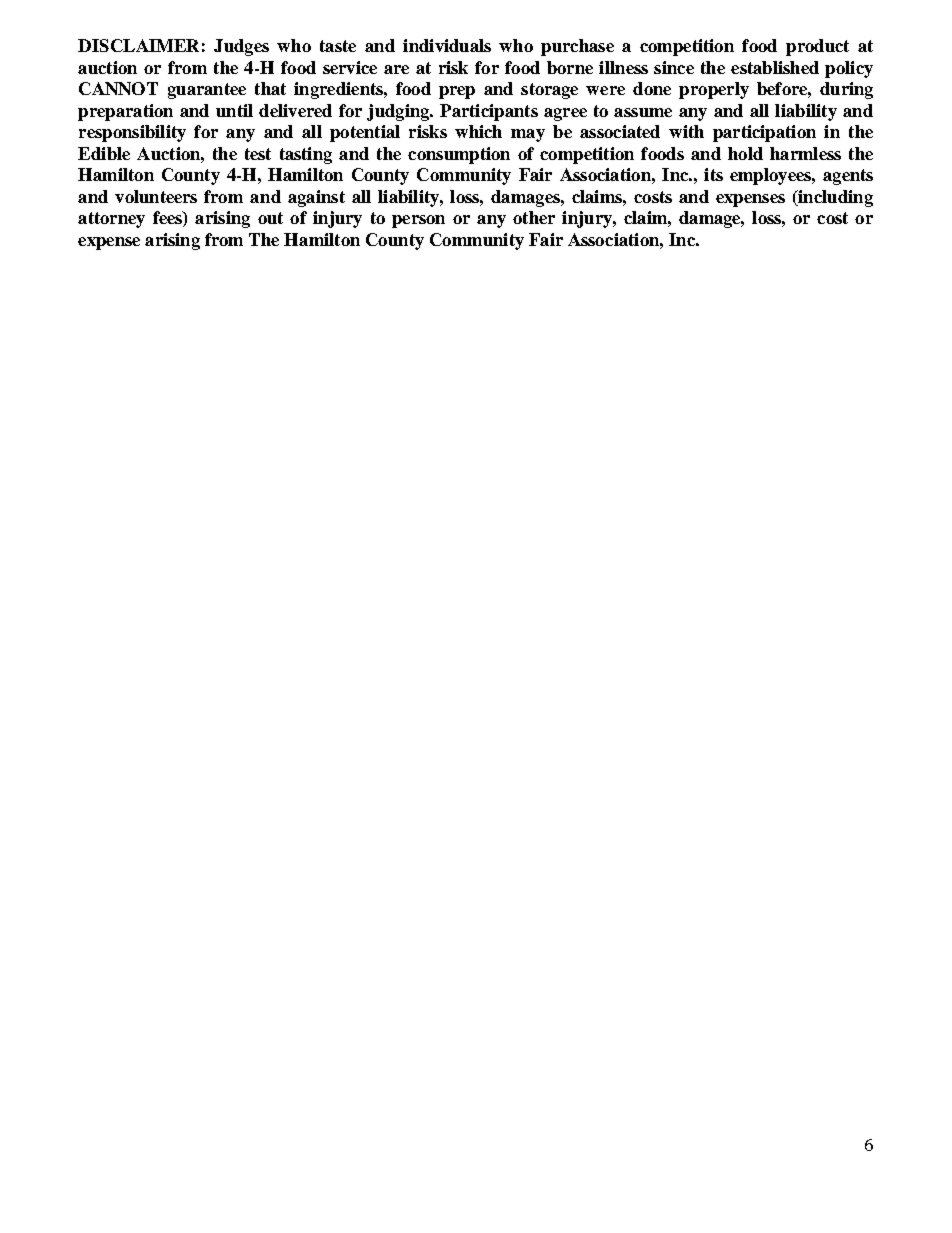 The image size is (952, 1233). I want to click on consumption, so click(459, 155).
